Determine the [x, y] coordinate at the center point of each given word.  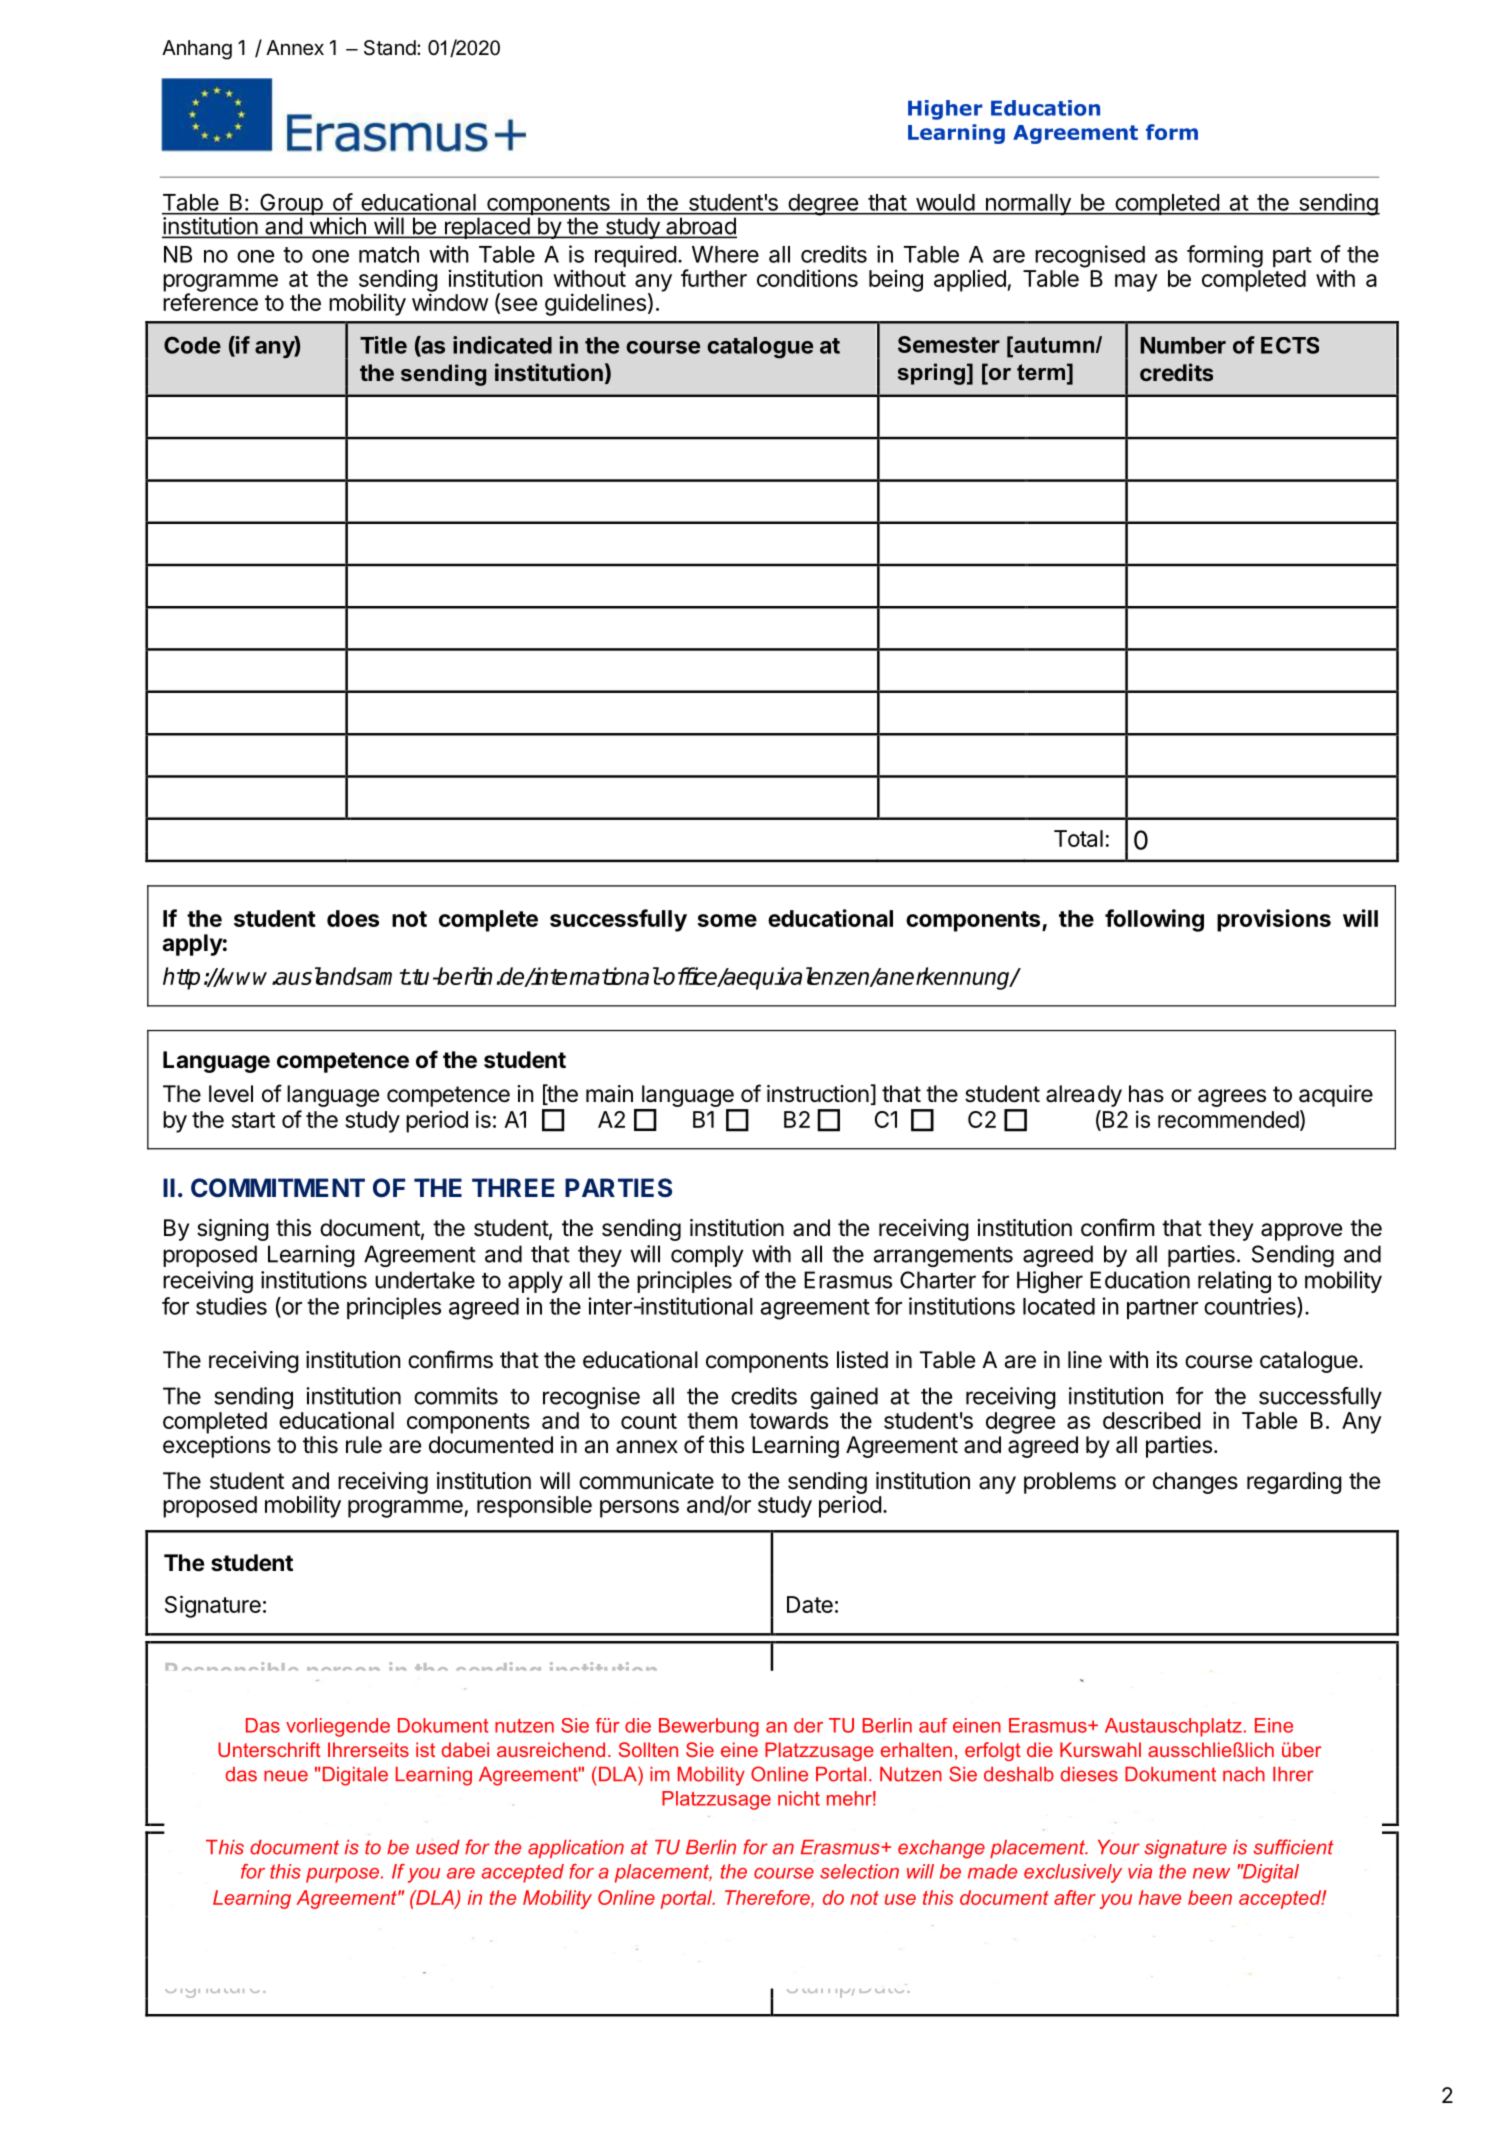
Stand [390, 48]
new [1211, 1873]
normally [1028, 205]
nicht [799, 1798]
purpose [342, 1875]
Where [725, 254]
